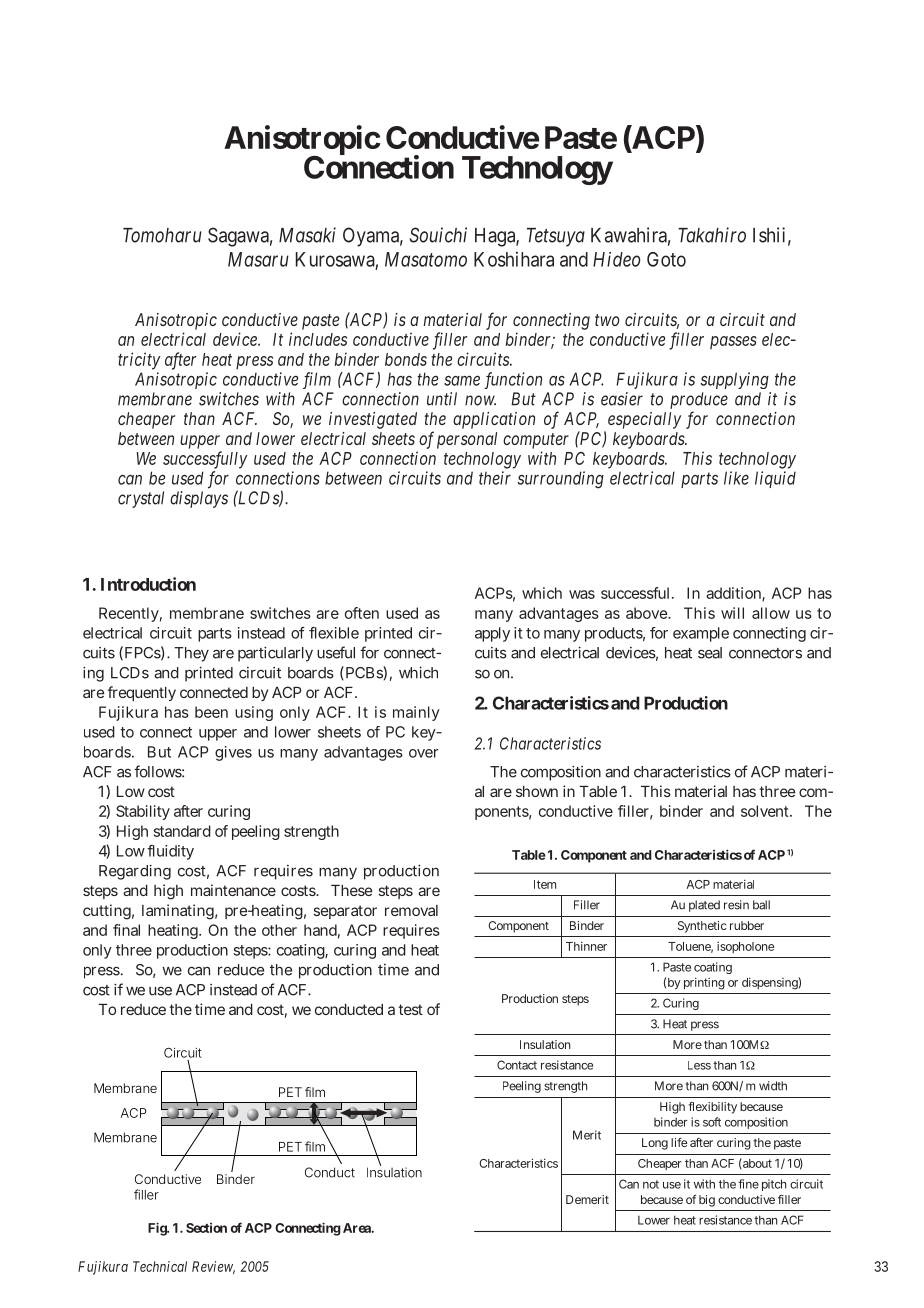 This image has width=924, height=1308. Describe the element at coordinates (492, 634) in the image. I see `apply` at that location.
